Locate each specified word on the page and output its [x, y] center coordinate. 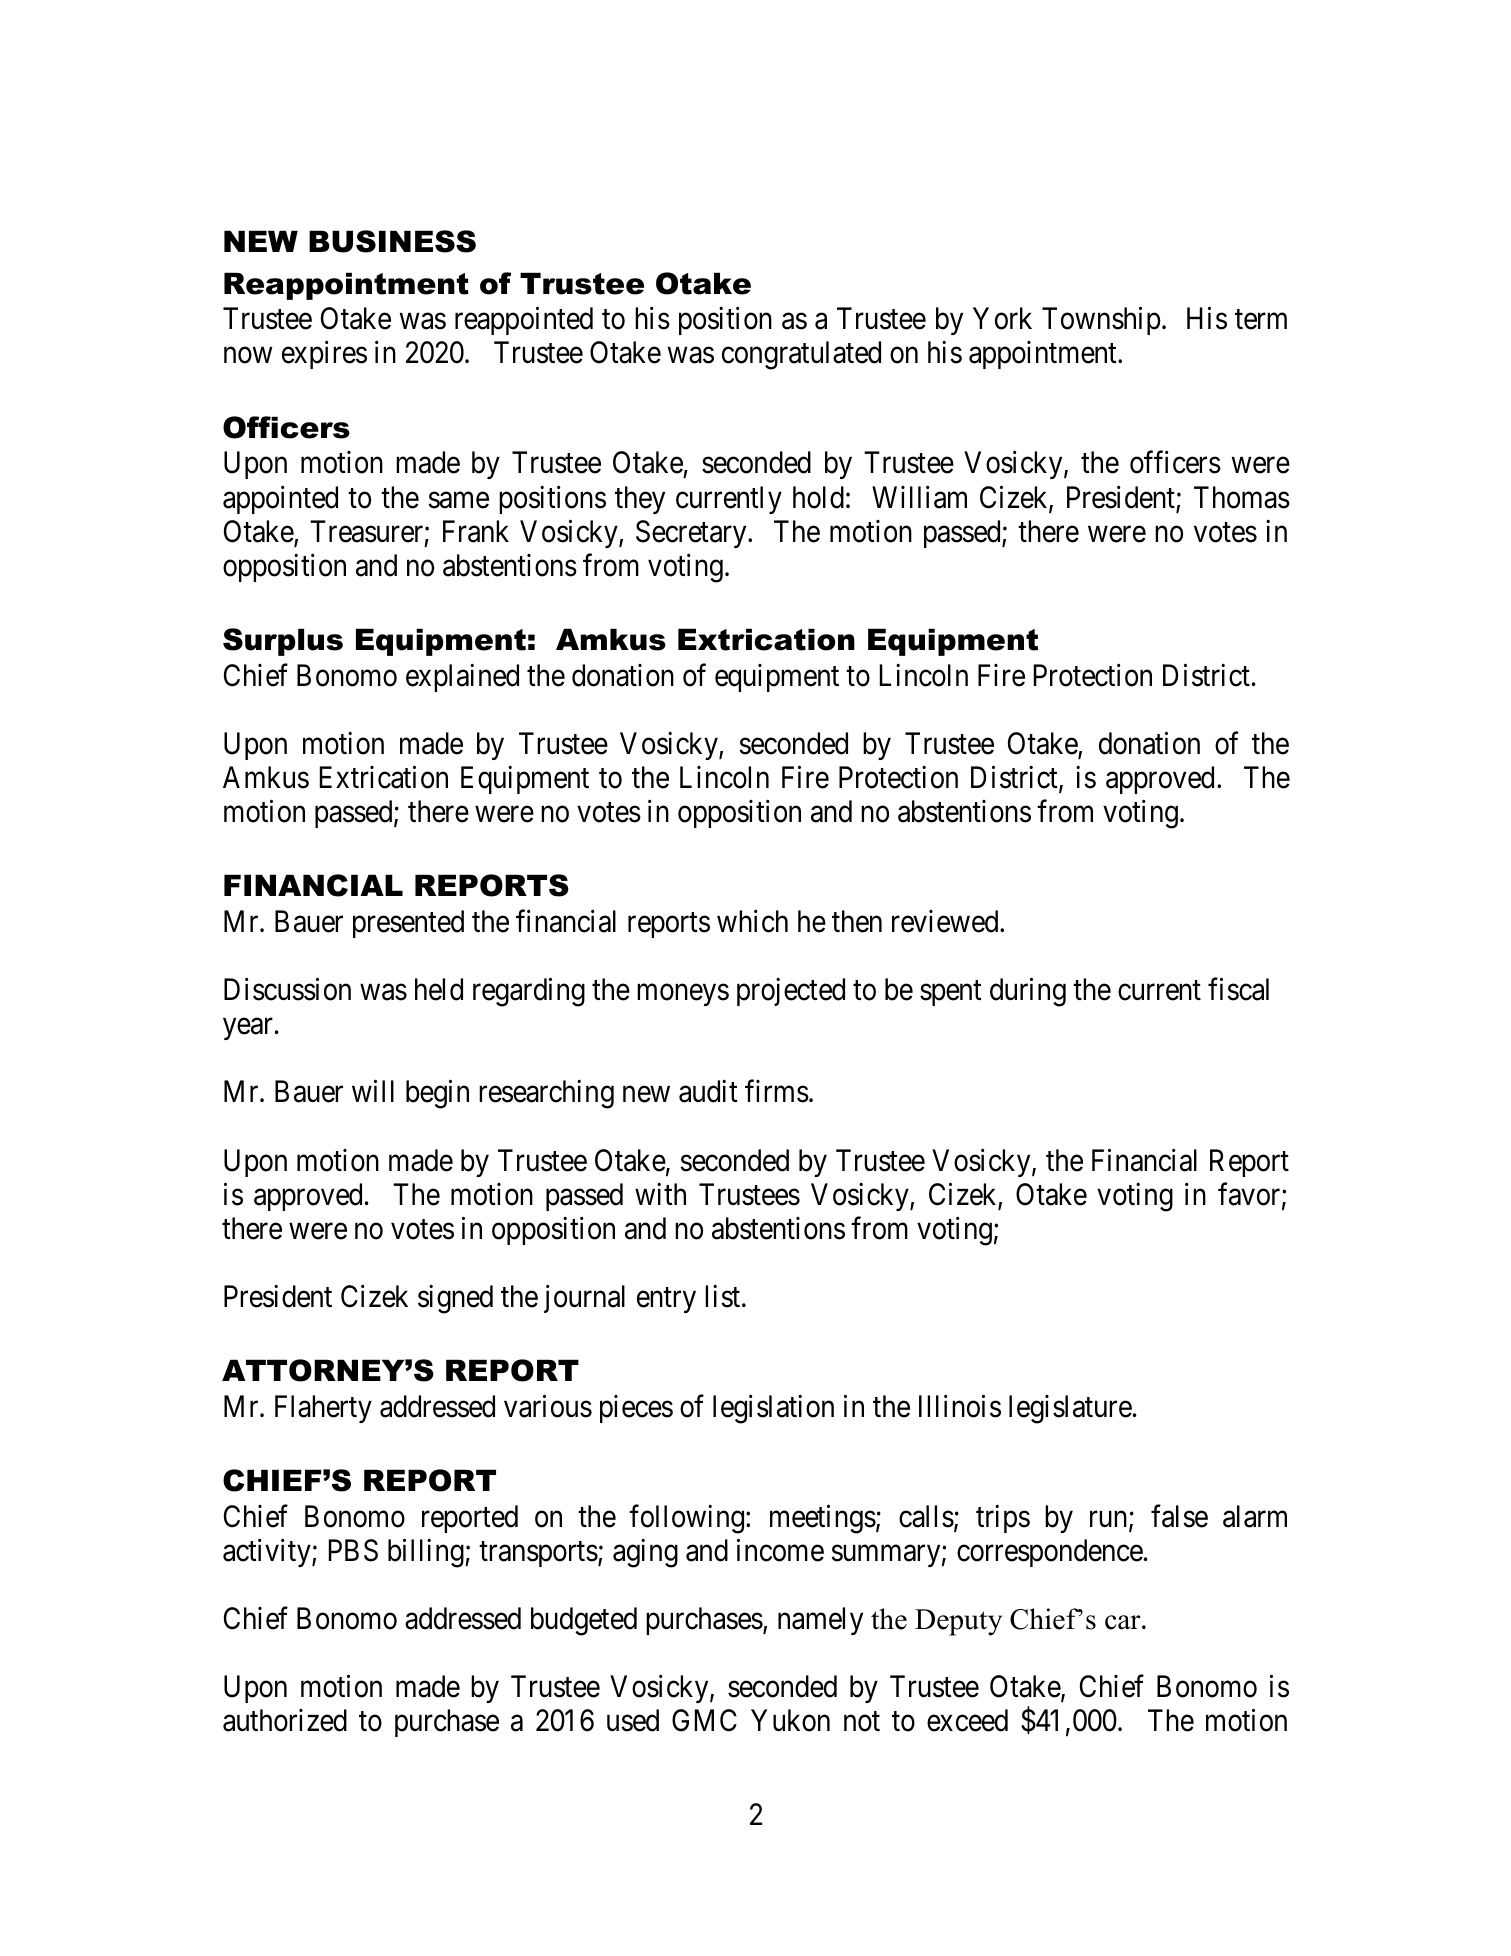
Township [1101, 321]
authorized [285, 1720]
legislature [1070, 1409]
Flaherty [323, 1409]
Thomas [1242, 497]
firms [777, 1091]
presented [408, 924]
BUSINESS [392, 241]
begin [437, 1094]
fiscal [1238, 989]
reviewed [946, 921]
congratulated [801, 355]
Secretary [692, 534]
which [752, 921]
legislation [773, 1409]
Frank [476, 531]
